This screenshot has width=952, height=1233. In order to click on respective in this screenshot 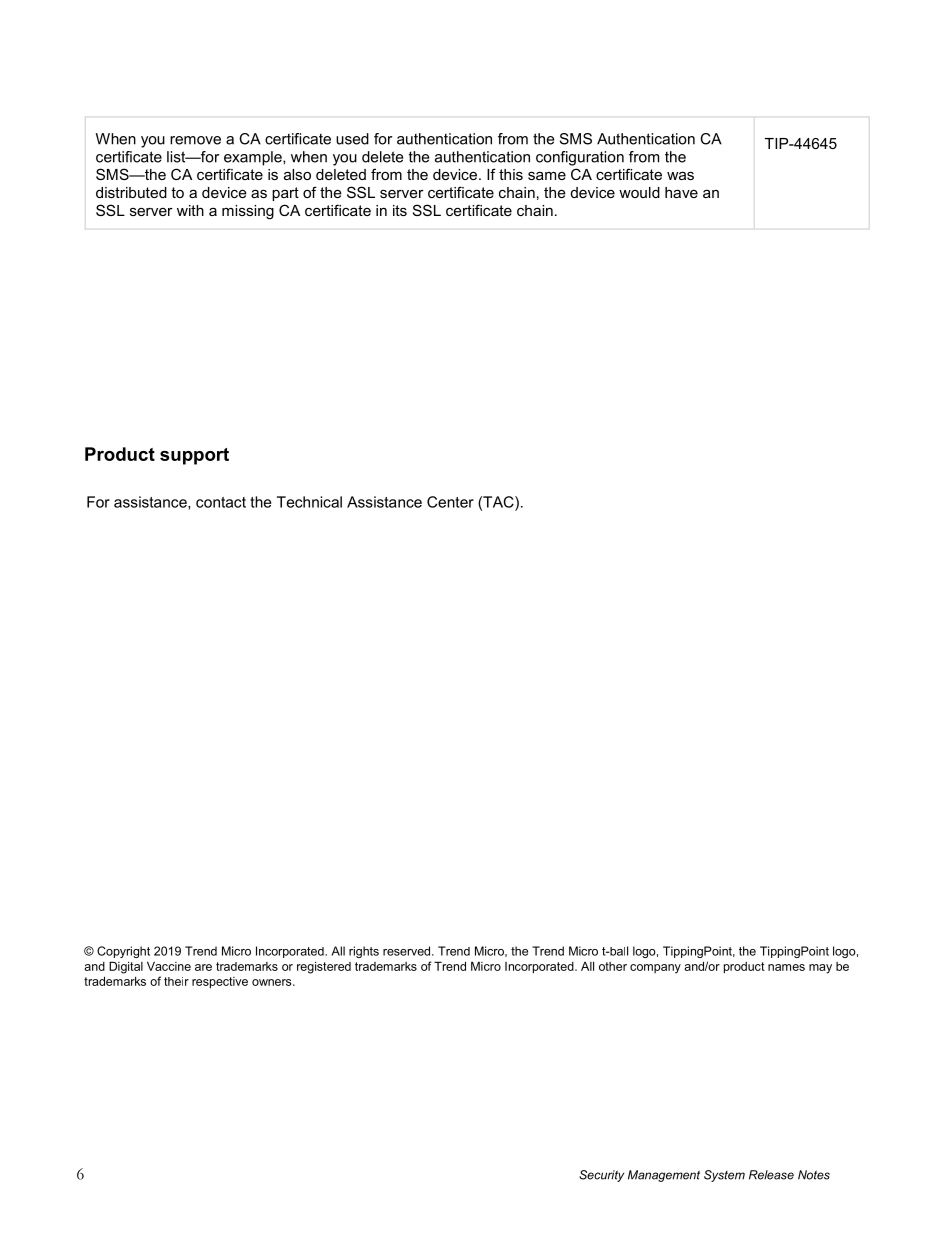, I will do `click(220, 983)`.
